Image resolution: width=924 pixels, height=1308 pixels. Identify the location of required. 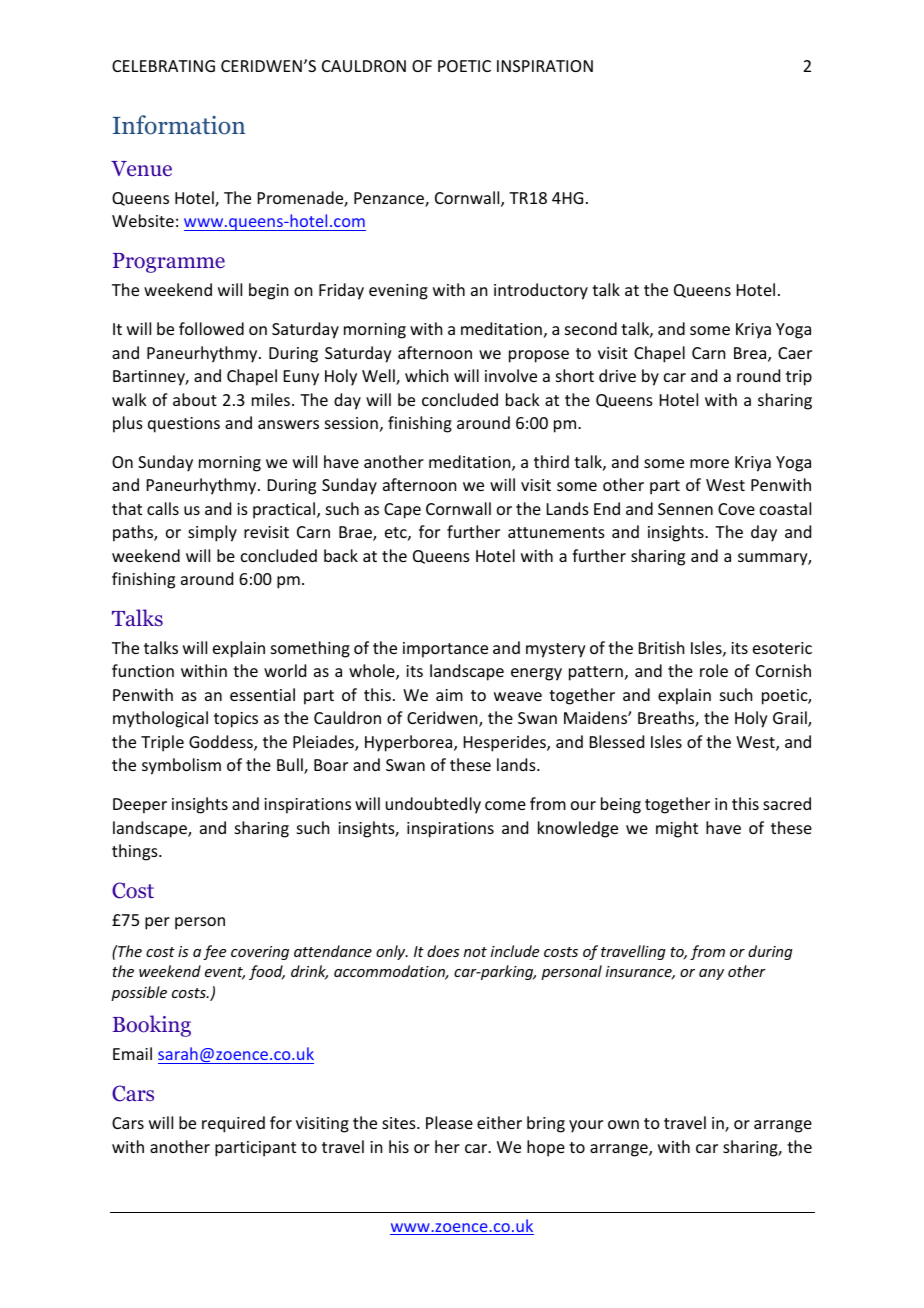
(233, 1124).
